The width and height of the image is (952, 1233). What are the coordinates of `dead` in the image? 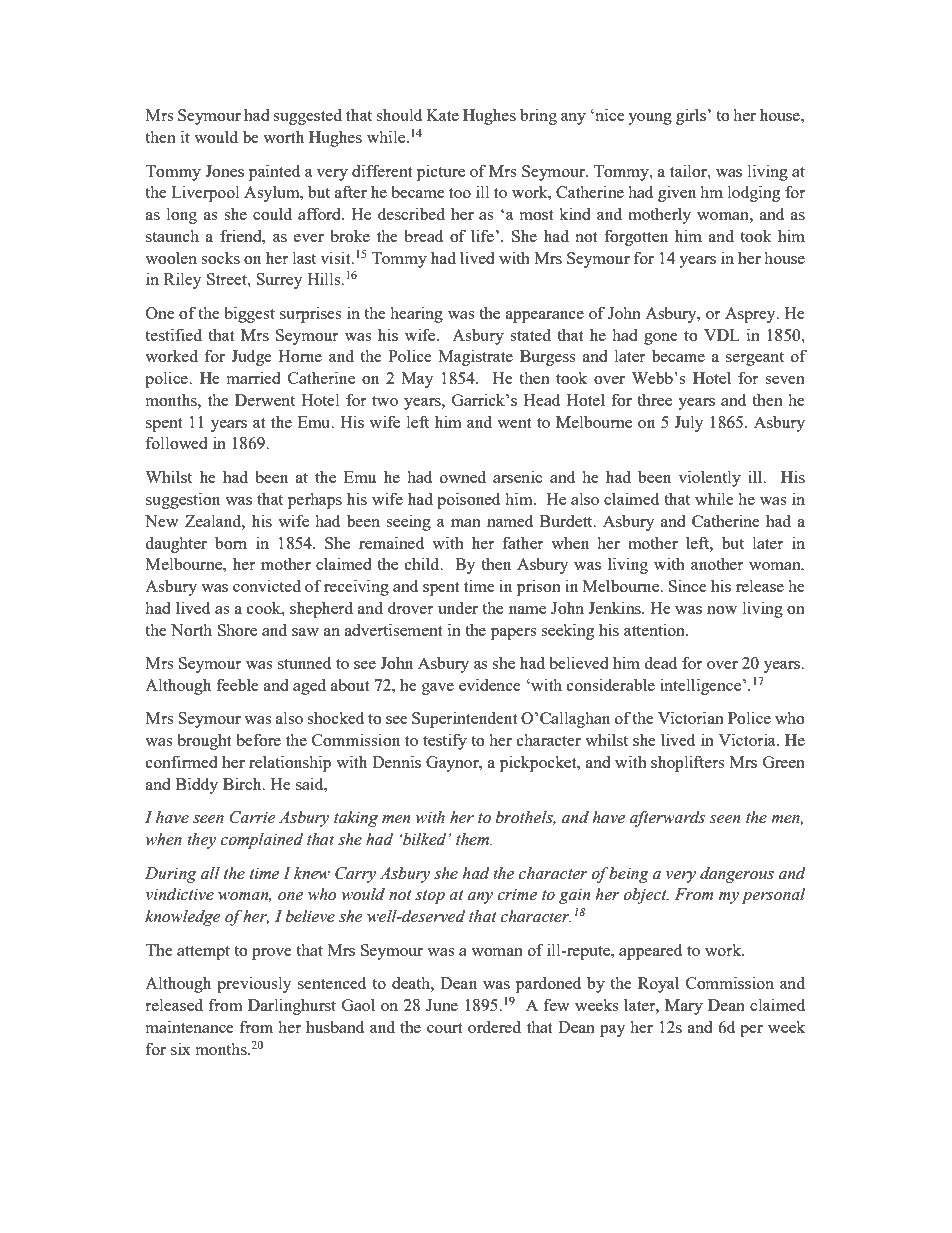 It's located at (661, 662).
